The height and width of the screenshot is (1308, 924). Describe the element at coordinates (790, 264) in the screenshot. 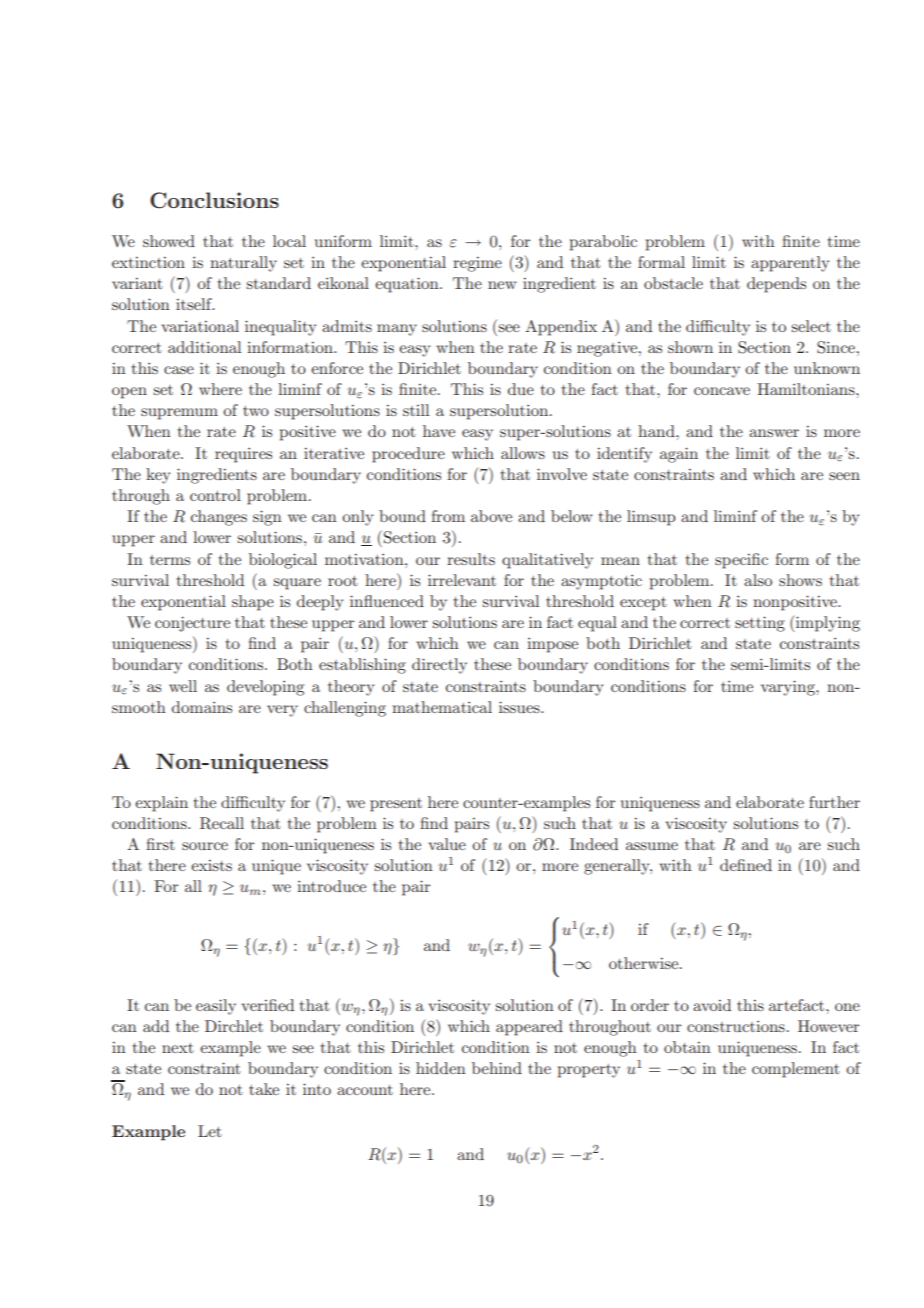

I see `apparently` at that location.
